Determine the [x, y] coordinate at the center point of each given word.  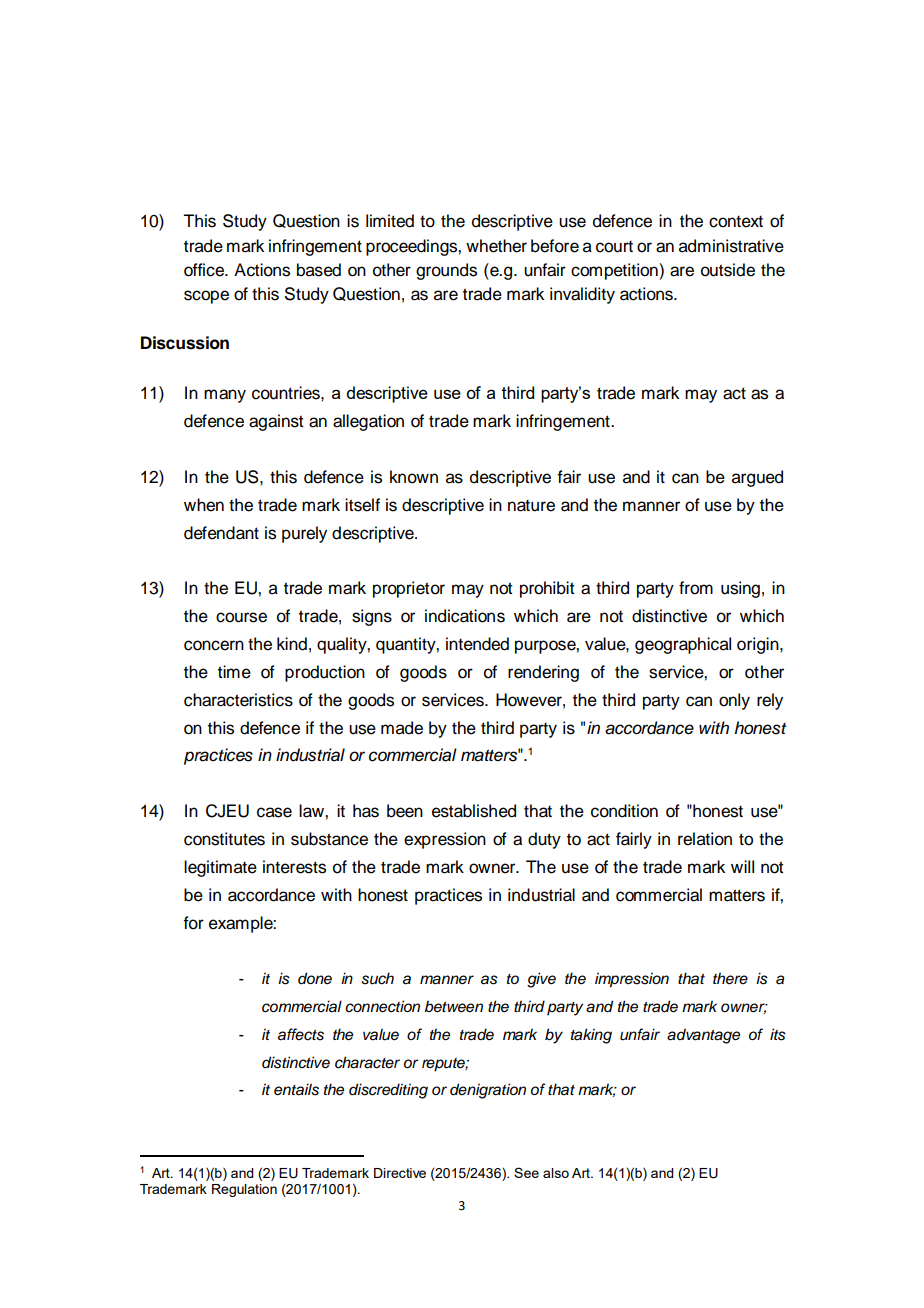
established [474, 811]
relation [705, 839]
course [241, 617]
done [315, 978]
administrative [731, 246]
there [730, 978]
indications [465, 616]
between [454, 1006]
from [696, 588]
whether [496, 246]
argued [757, 478]
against [276, 422]
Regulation [244, 1190]
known [414, 477]
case [274, 812]
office [205, 270]
